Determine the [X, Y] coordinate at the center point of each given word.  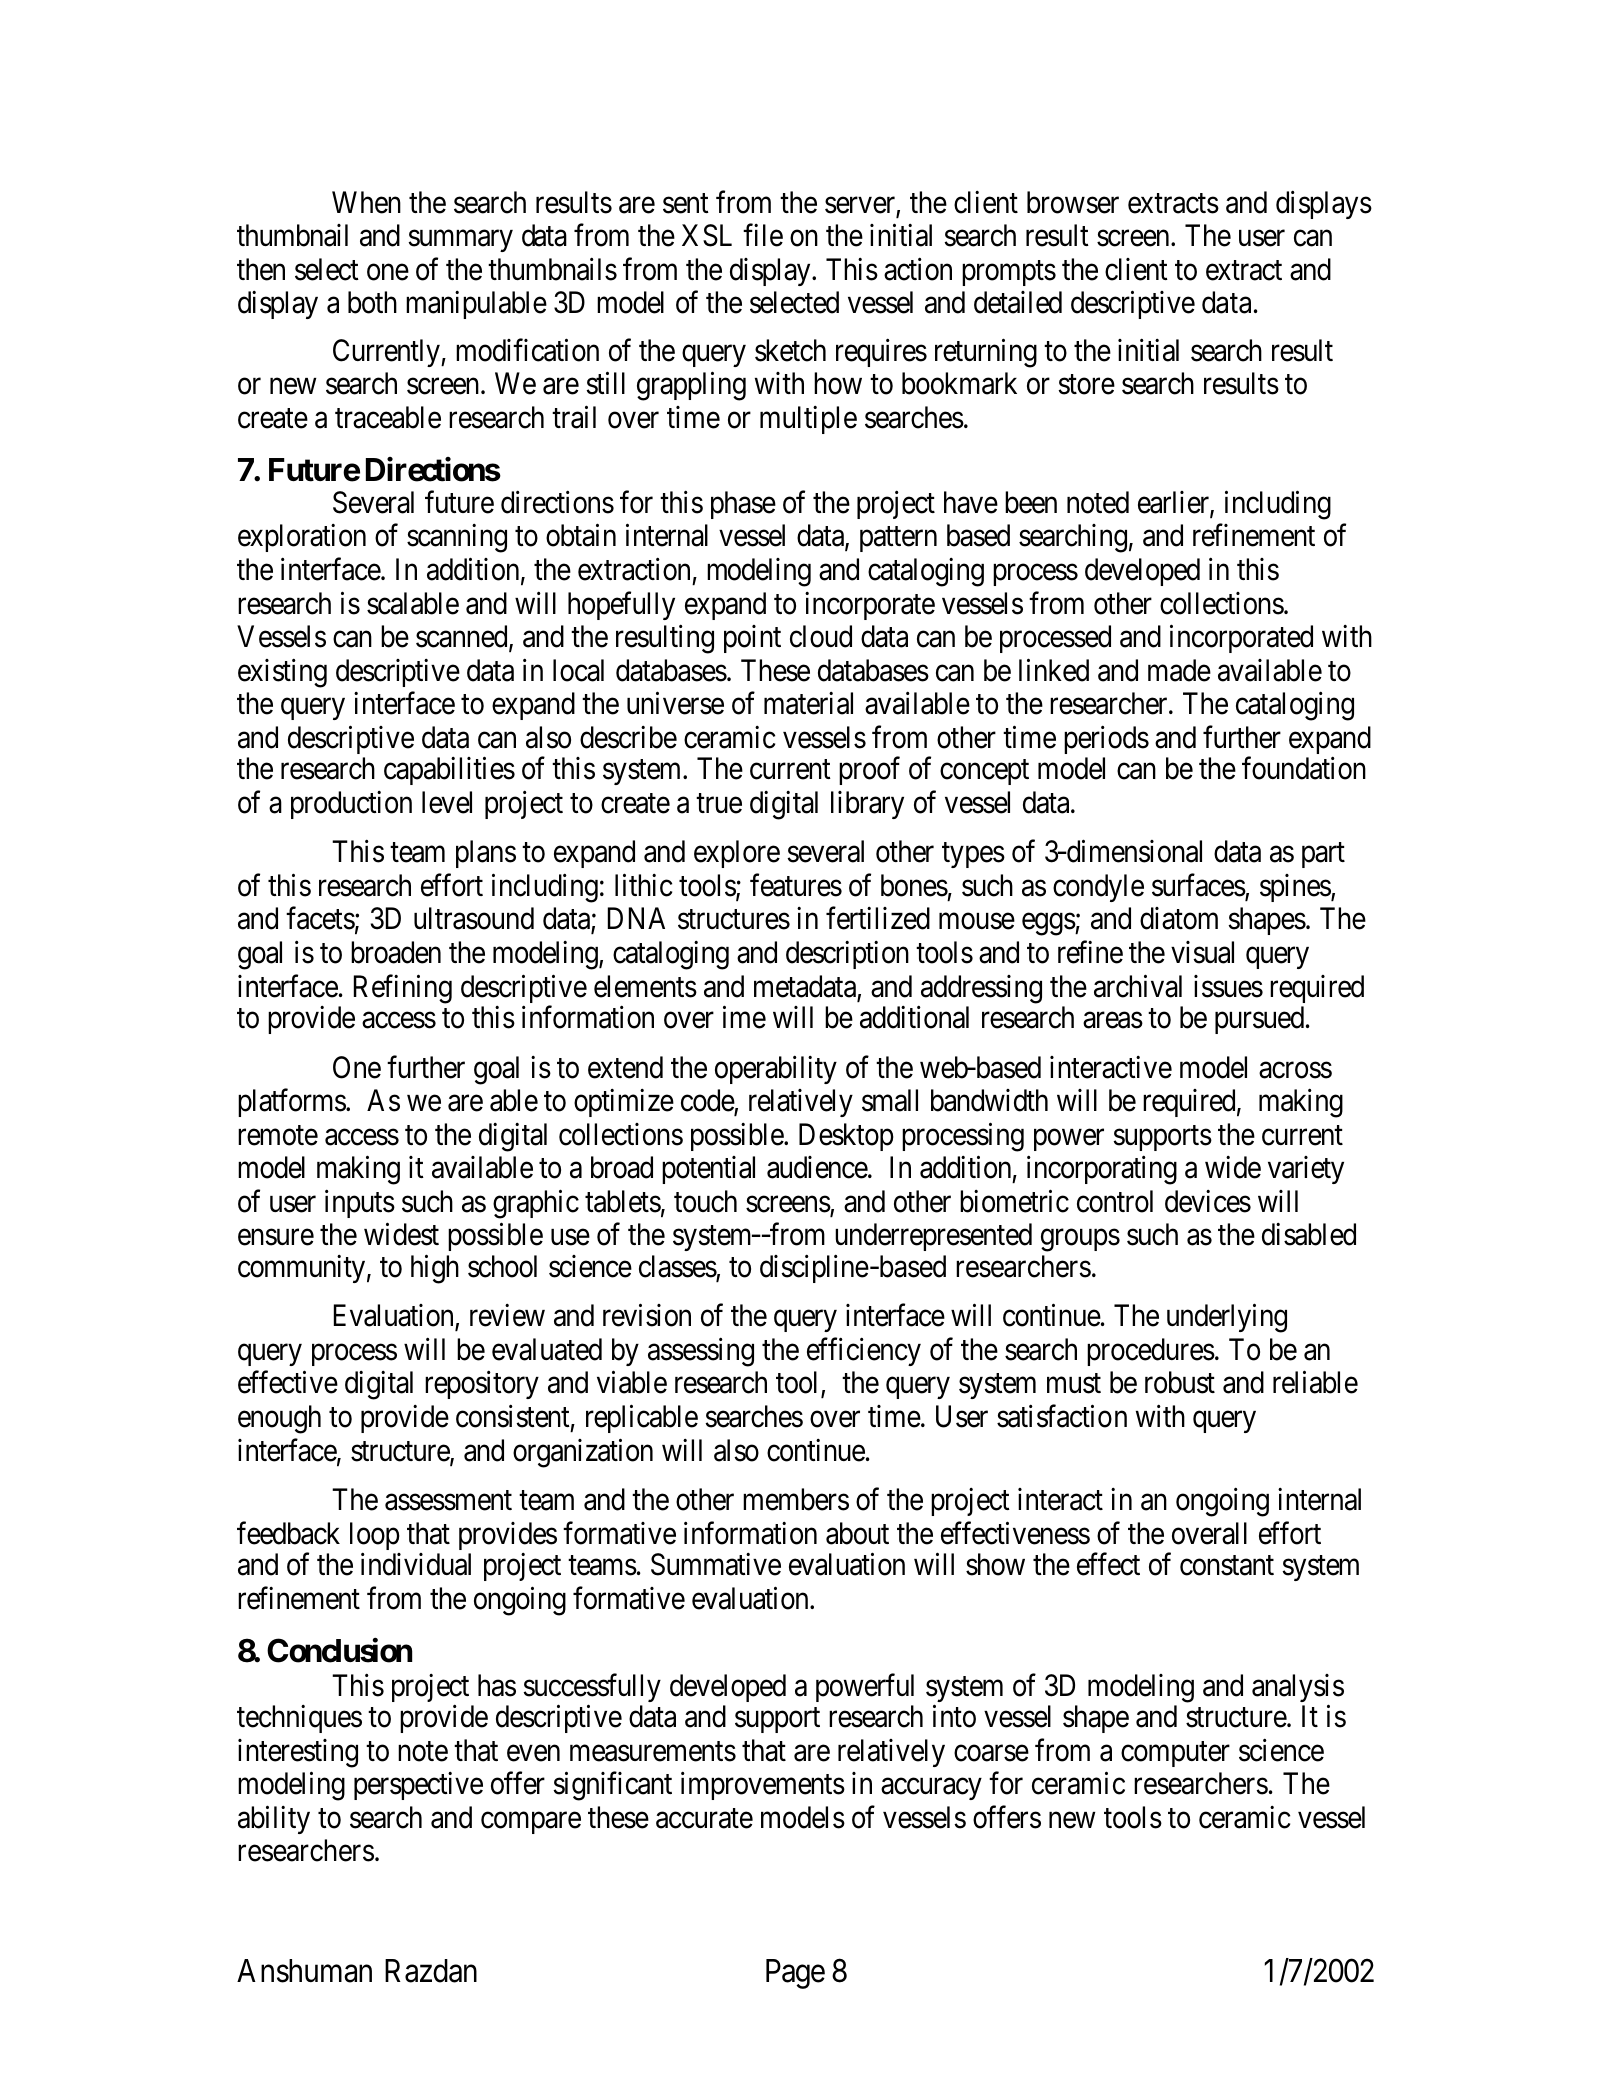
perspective [418, 1786]
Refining [403, 989]
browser [1073, 202]
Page [795, 1974]
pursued [1261, 1020]
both [372, 302]
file [763, 235]
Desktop [846, 1137]
